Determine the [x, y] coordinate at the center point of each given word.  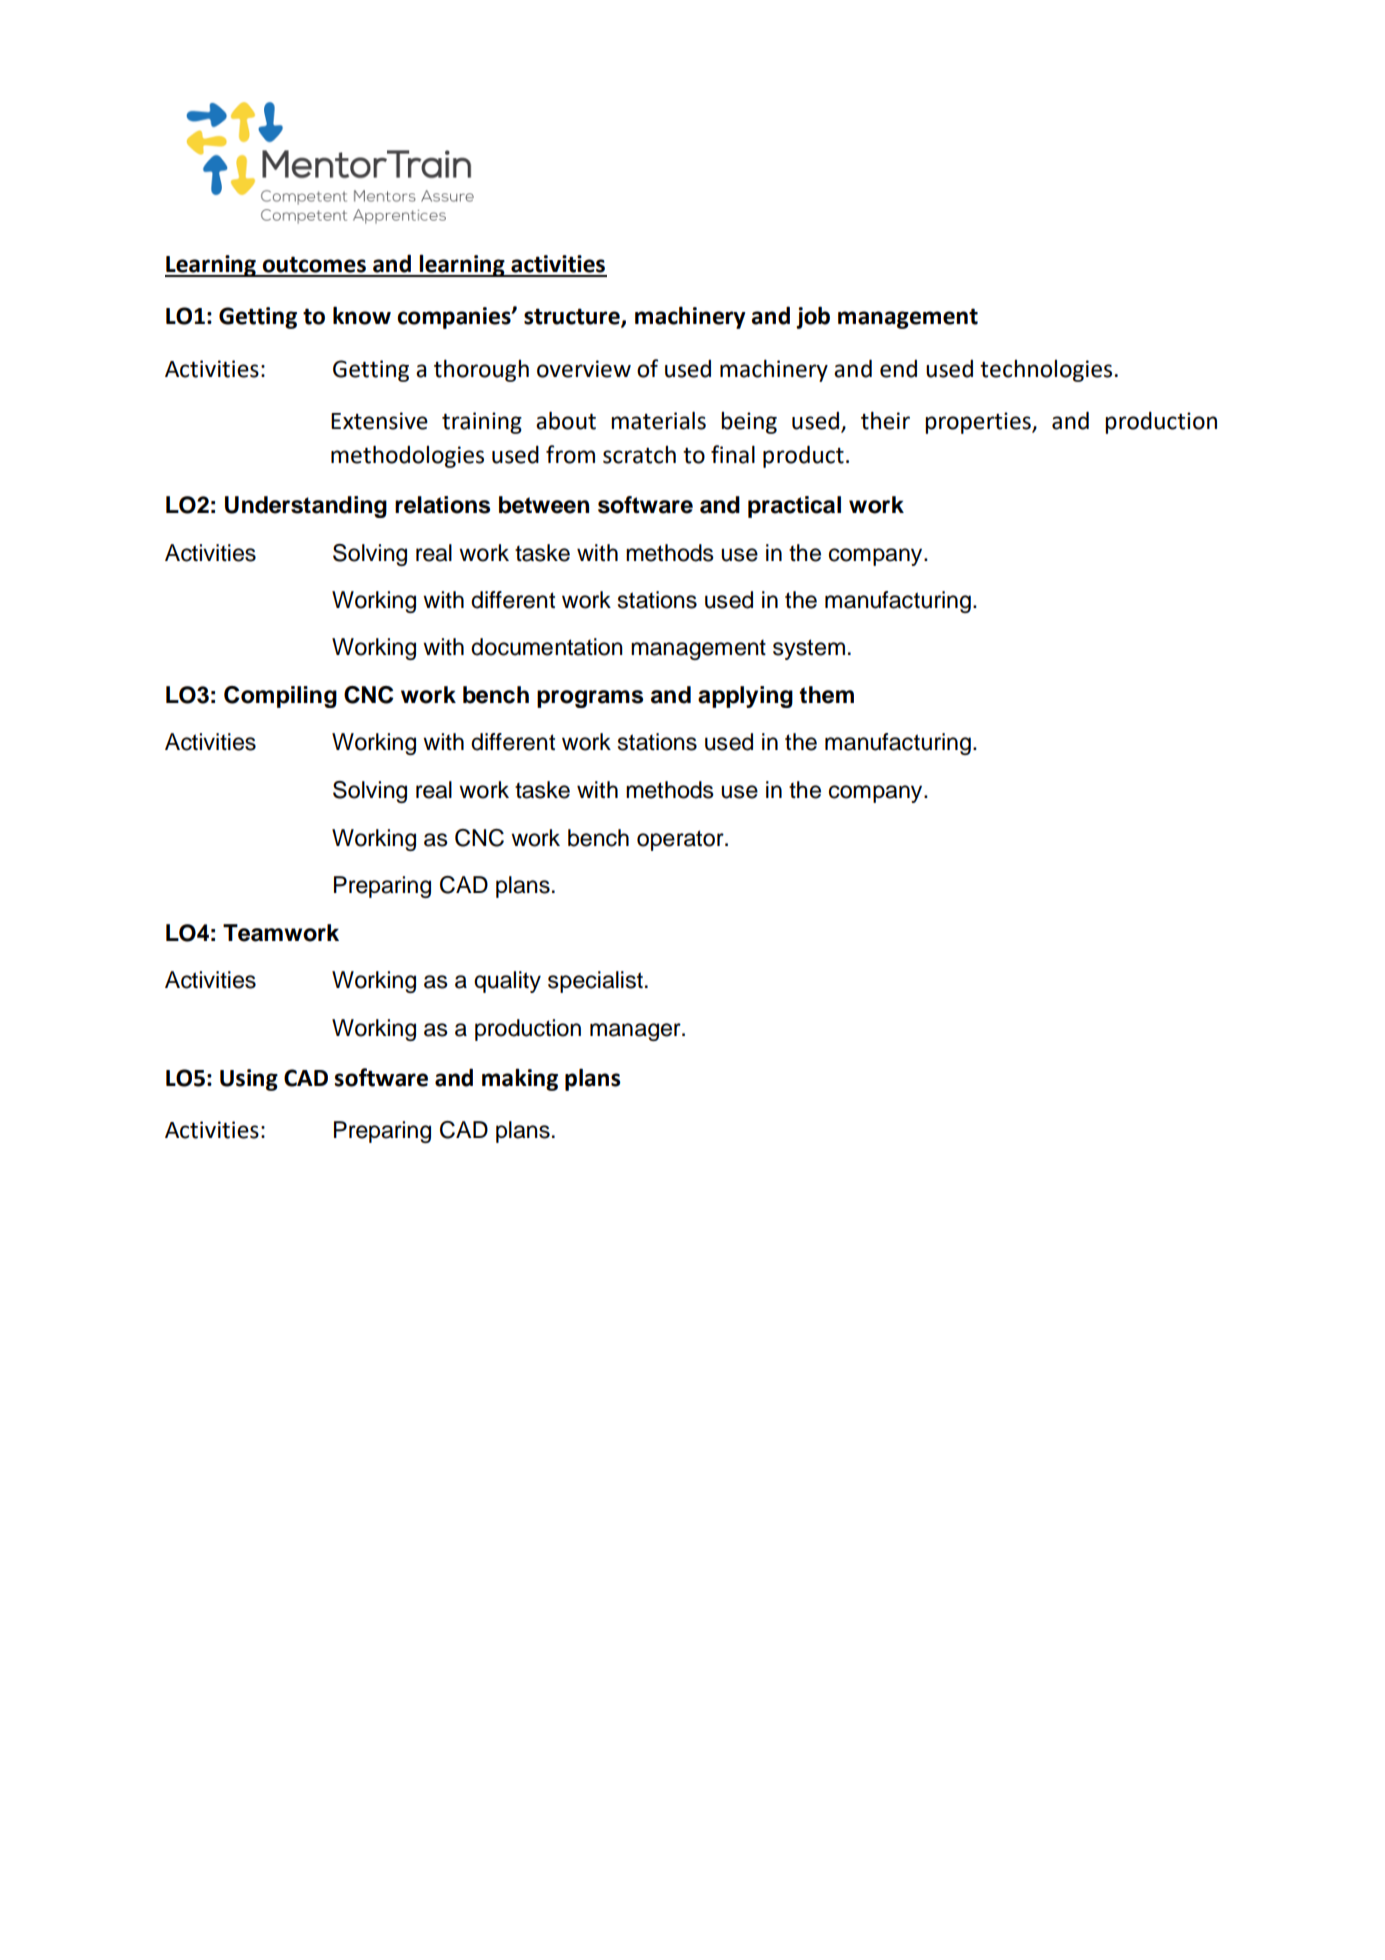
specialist [595, 982]
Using [249, 1080]
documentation [547, 647]
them [826, 695]
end [898, 369]
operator [681, 840]
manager [636, 1032]
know [362, 315]
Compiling [280, 697]
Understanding [306, 507]
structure [573, 317]
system [809, 649]
